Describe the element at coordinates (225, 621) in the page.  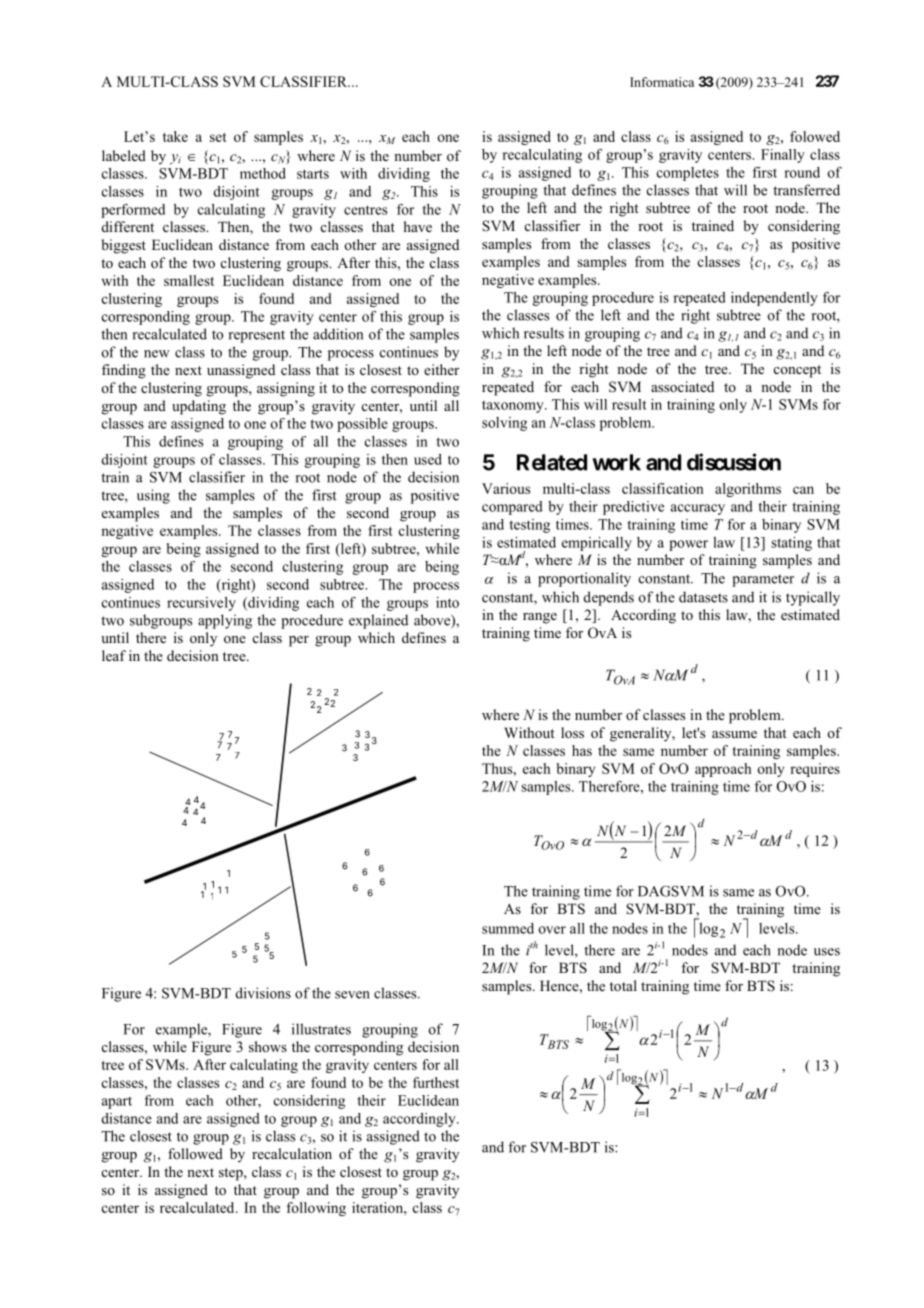
I see `applying` at that location.
